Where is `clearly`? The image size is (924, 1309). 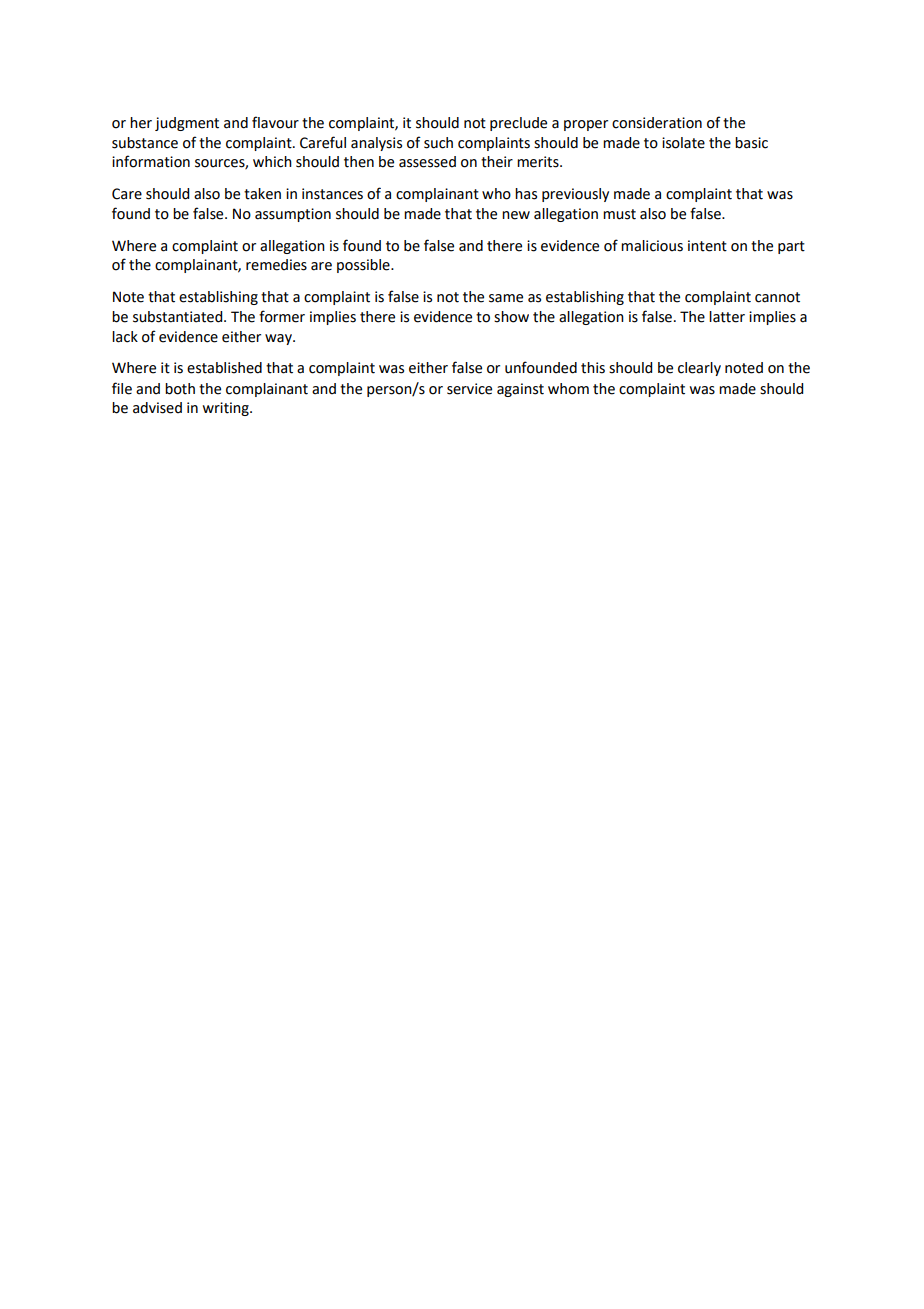
clearly is located at coordinates (699, 369).
